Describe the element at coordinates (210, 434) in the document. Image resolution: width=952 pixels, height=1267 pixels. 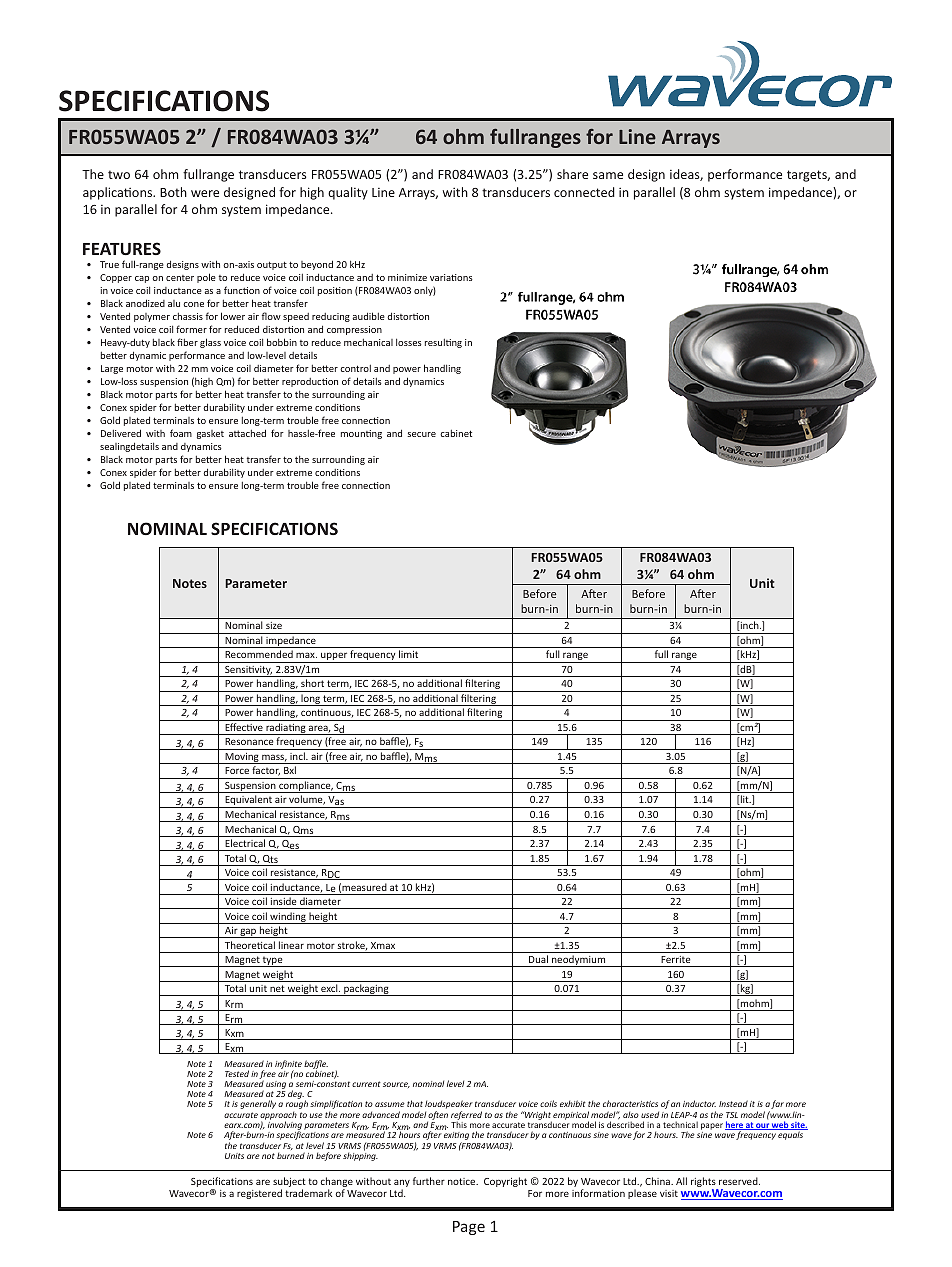
I see `gasket` at that location.
